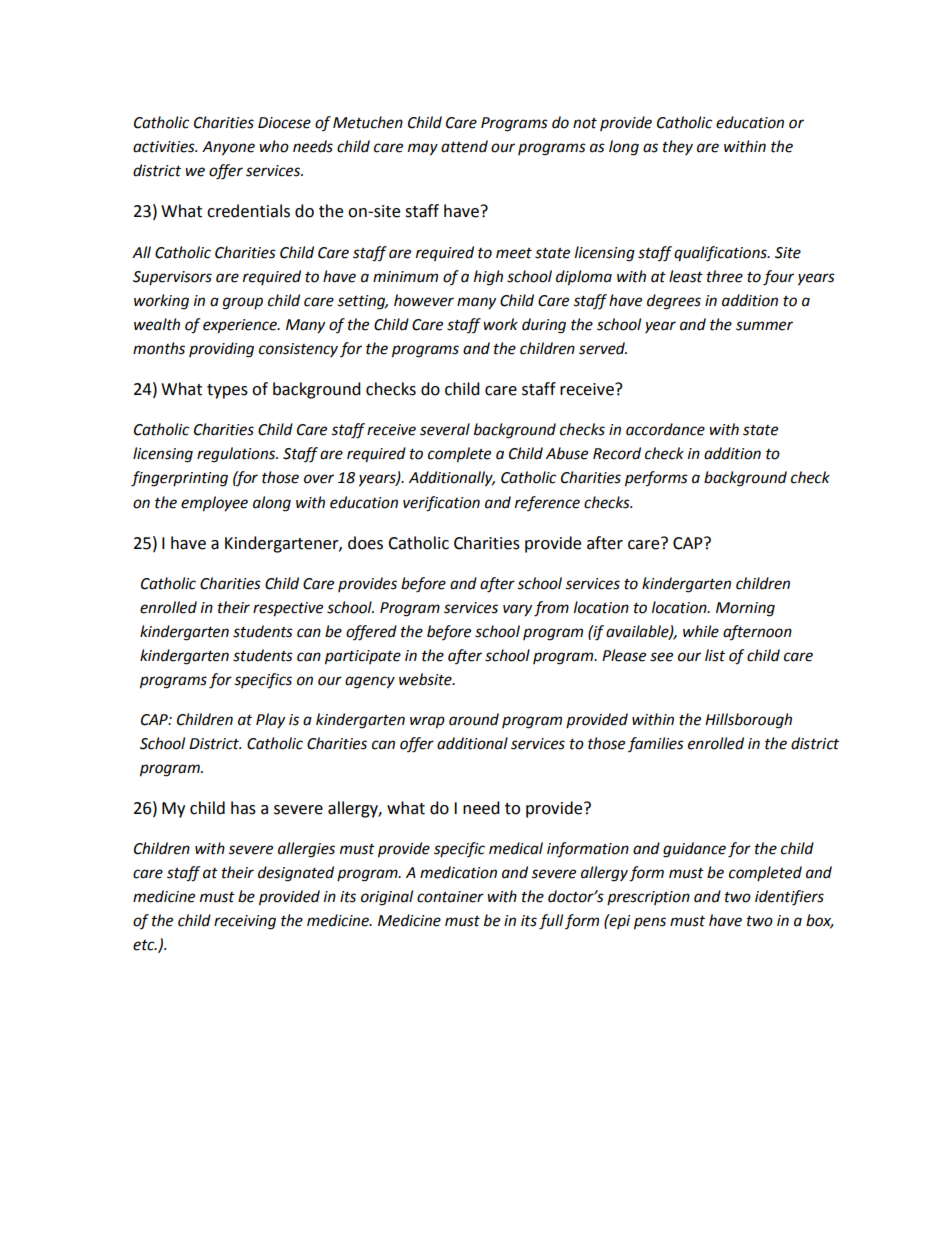  Describe the element at coordinates (214, 504) in the screenshot. I see `employee` at that location.
